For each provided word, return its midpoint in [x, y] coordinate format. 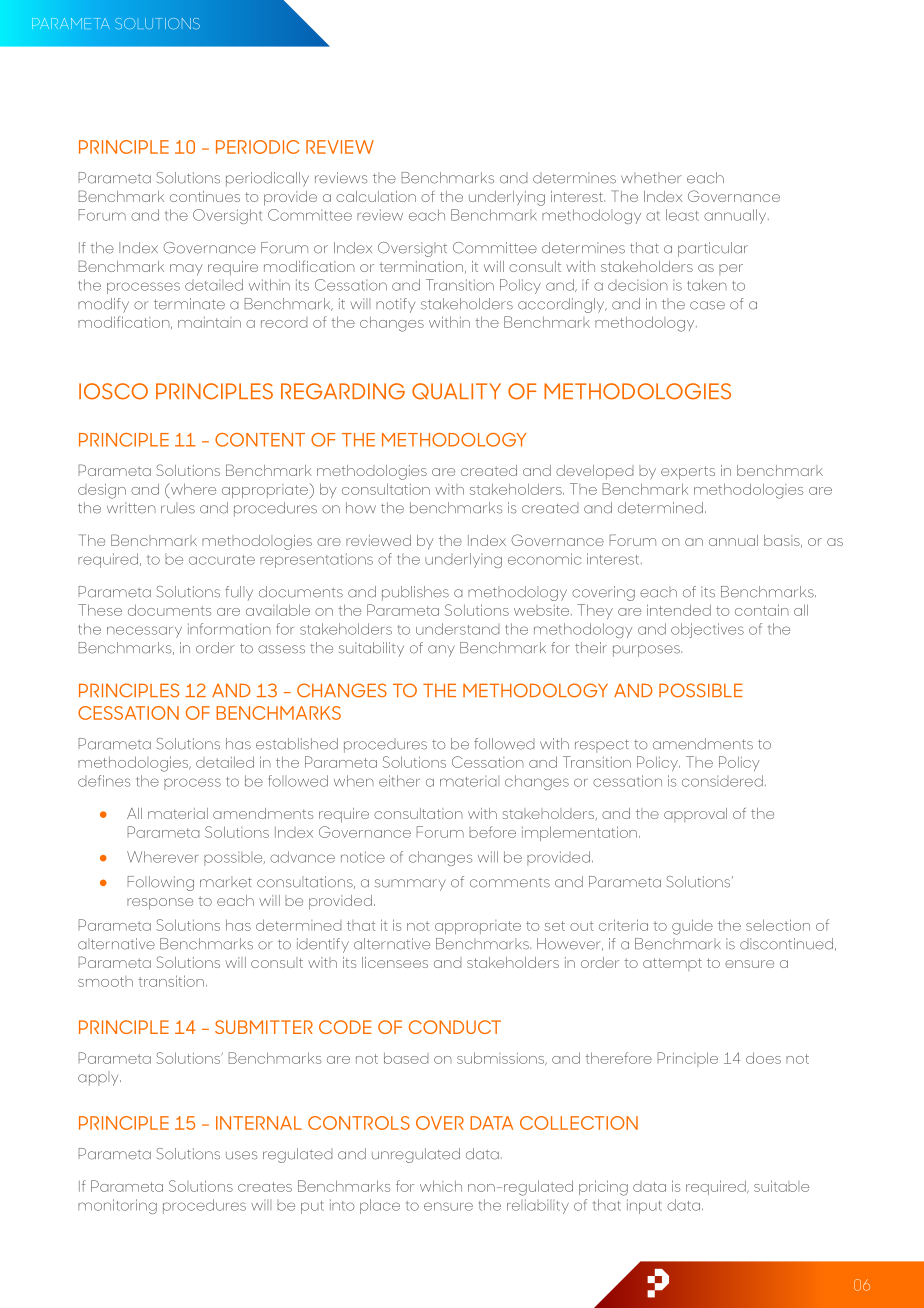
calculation [376, 196]
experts [688, 473]
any [441, 651]
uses [241, 1155]
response [160, 904]
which [441, 1186]
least [682, 215]
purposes [647, 651]
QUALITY [456, 391]
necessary [144, 632]
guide [692, 927]
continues [205, 196]
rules [178, 508]
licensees [395, 962]
